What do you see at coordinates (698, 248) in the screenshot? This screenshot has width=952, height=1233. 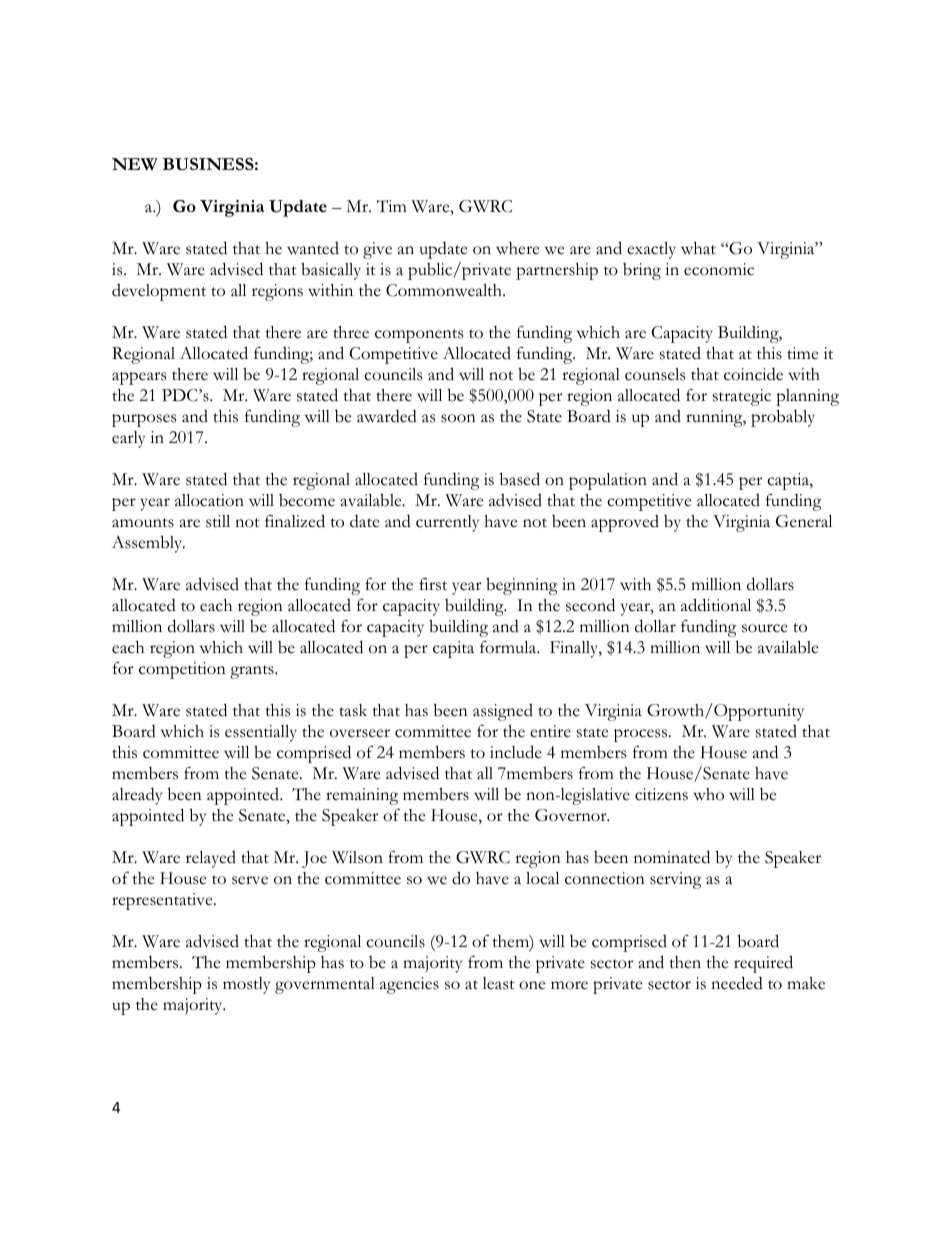 I see `what` at bounding box center [698, 248].
